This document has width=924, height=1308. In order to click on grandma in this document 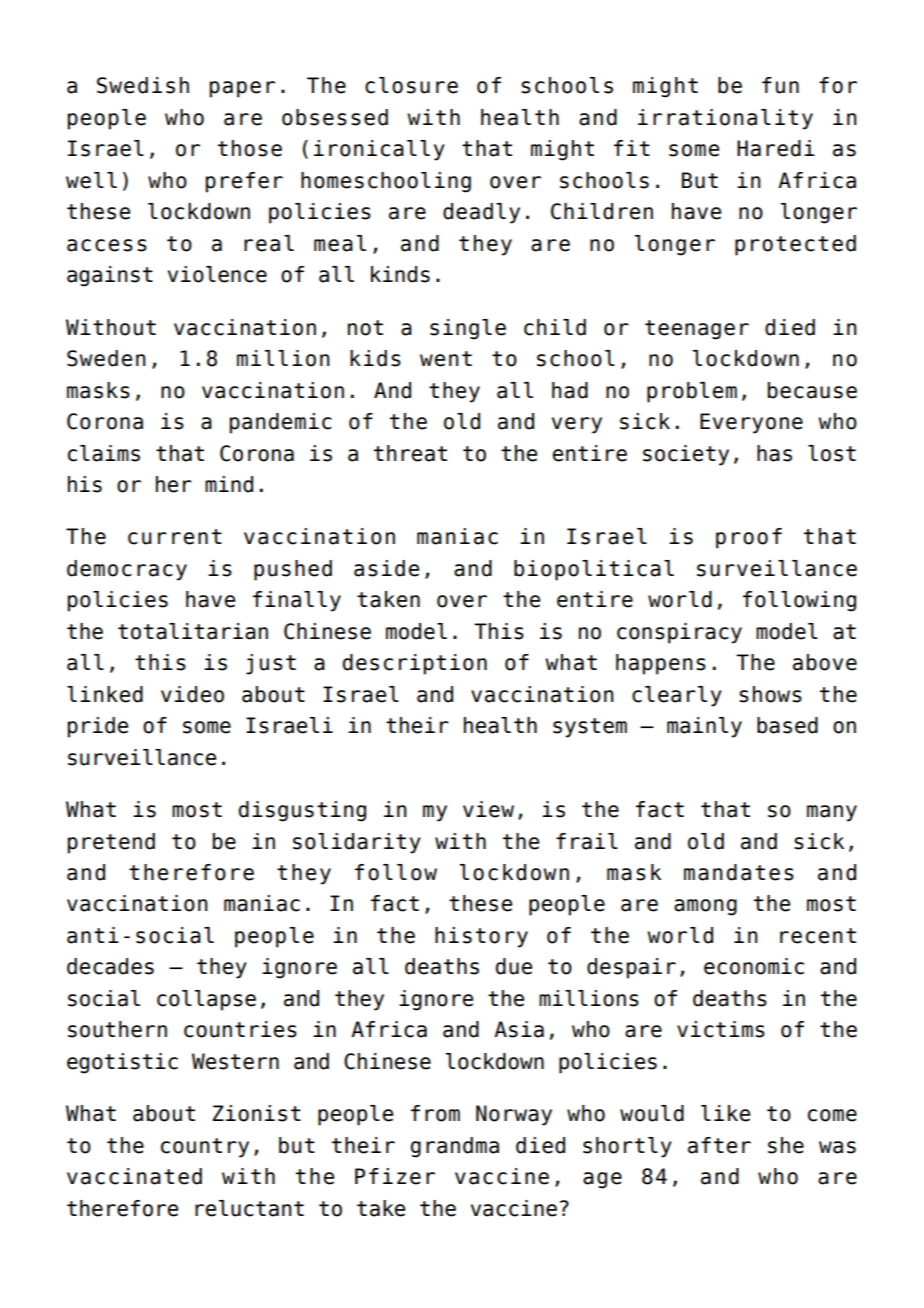, I will do `click(455, 1147)`.
